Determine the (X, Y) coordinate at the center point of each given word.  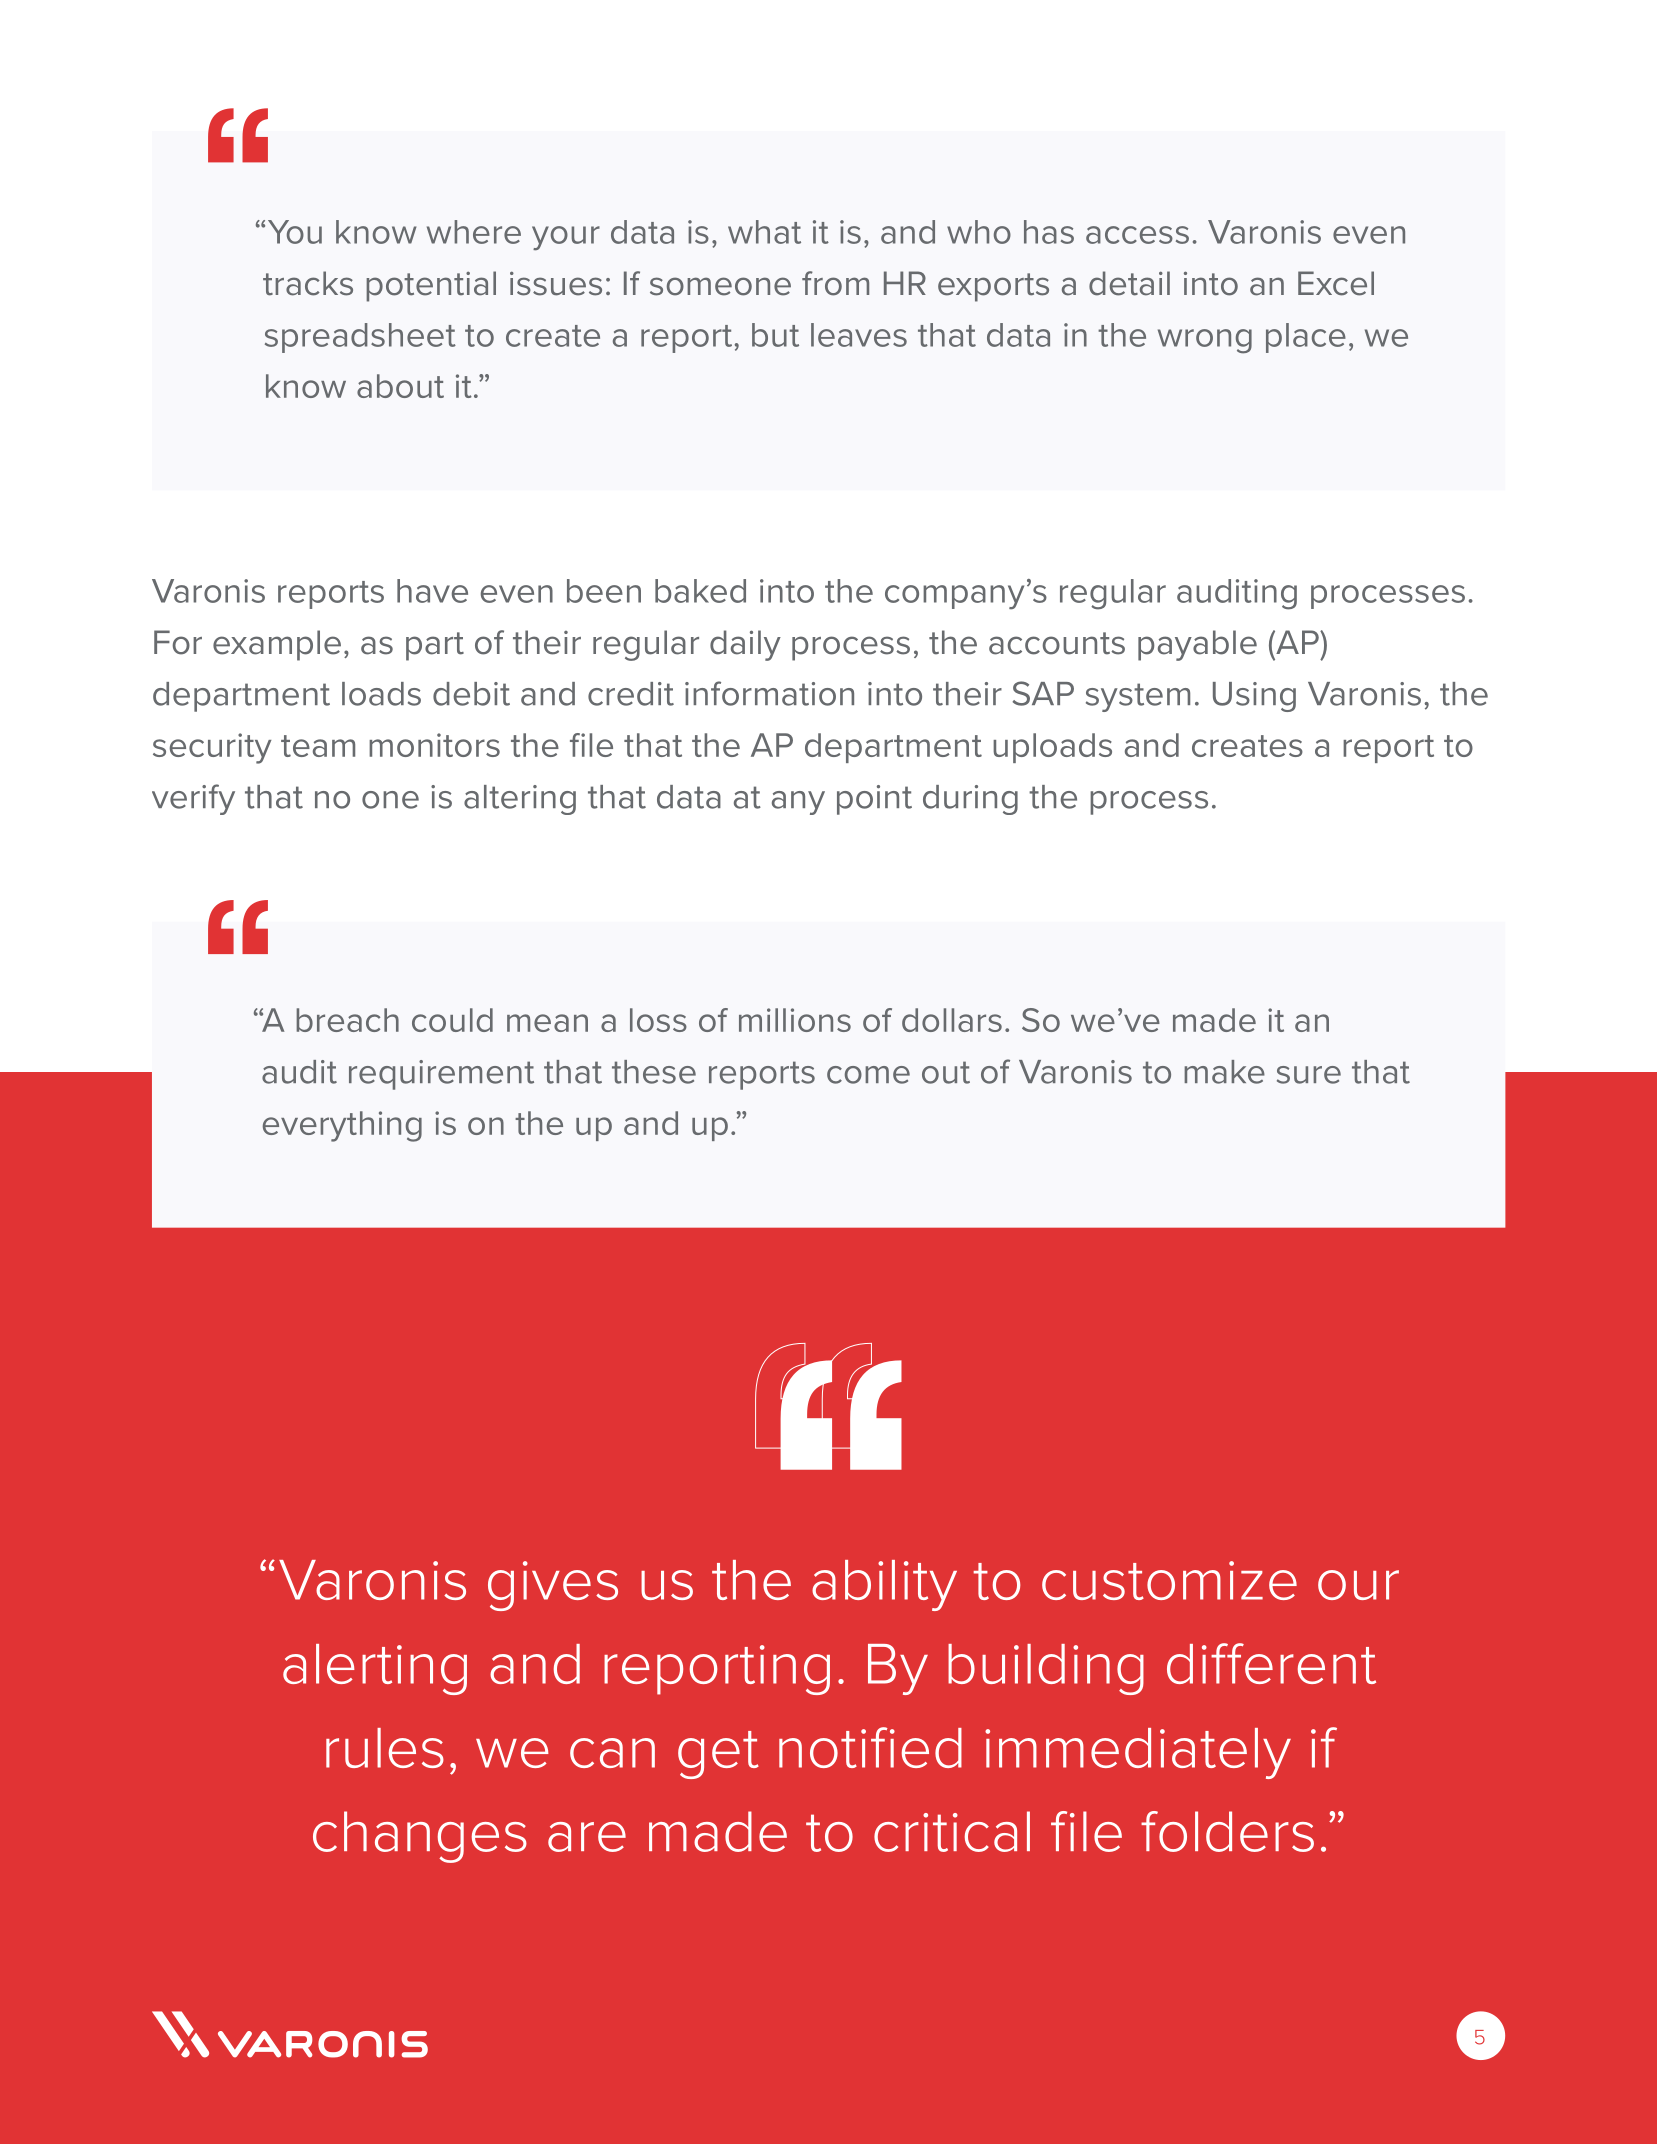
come (868, 1075)
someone (720, 286)
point (874, 800)
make (1224, 1072)
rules (385, 1748)
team (318, 746)
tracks (308, 283)
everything (342, 1126)
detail (1129, 283)
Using (1254, 697)
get (718, 1755)
